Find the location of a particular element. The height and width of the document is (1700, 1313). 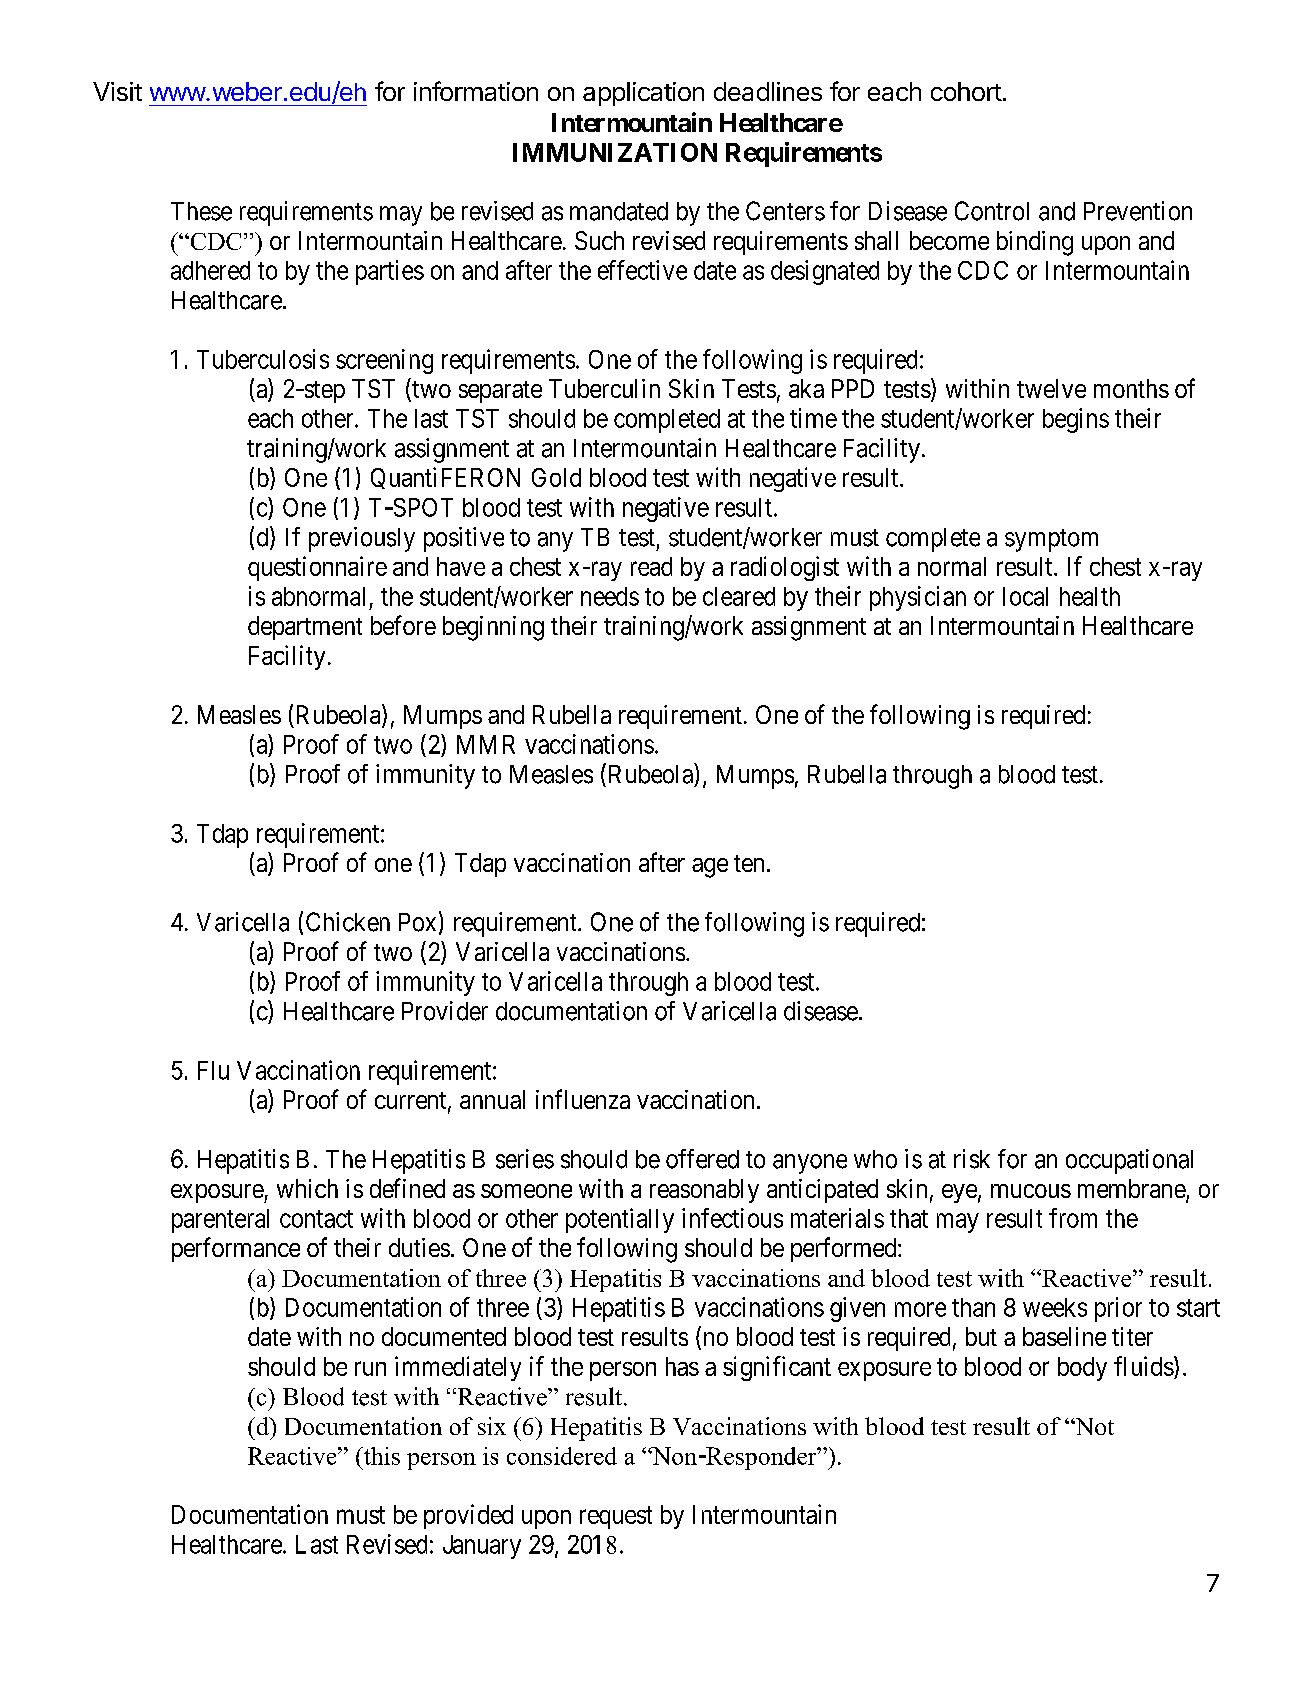

this is located at coordinates (380, 1456).
